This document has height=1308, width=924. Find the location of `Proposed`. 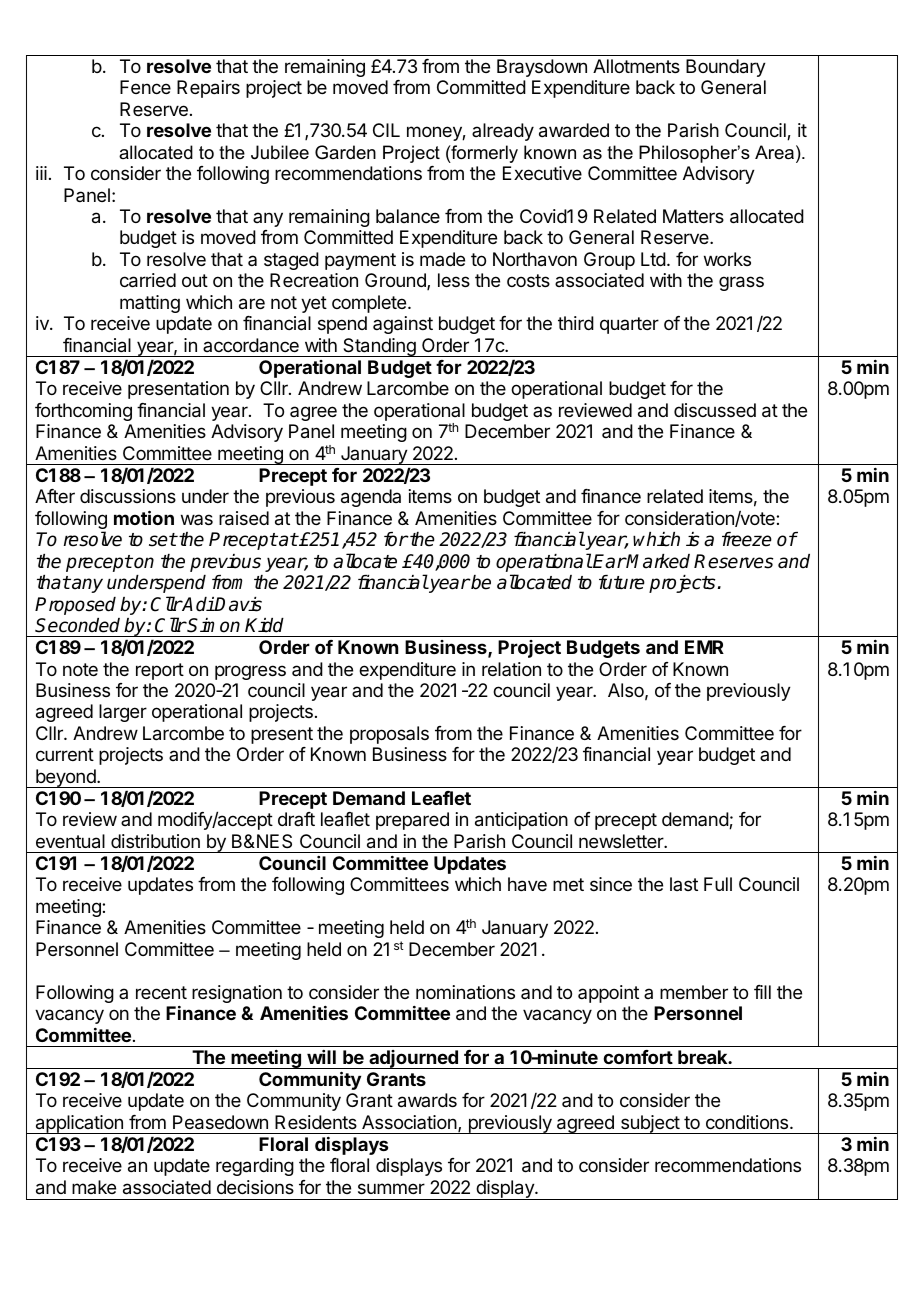

Proposed is located at coordinates (75, 606).
